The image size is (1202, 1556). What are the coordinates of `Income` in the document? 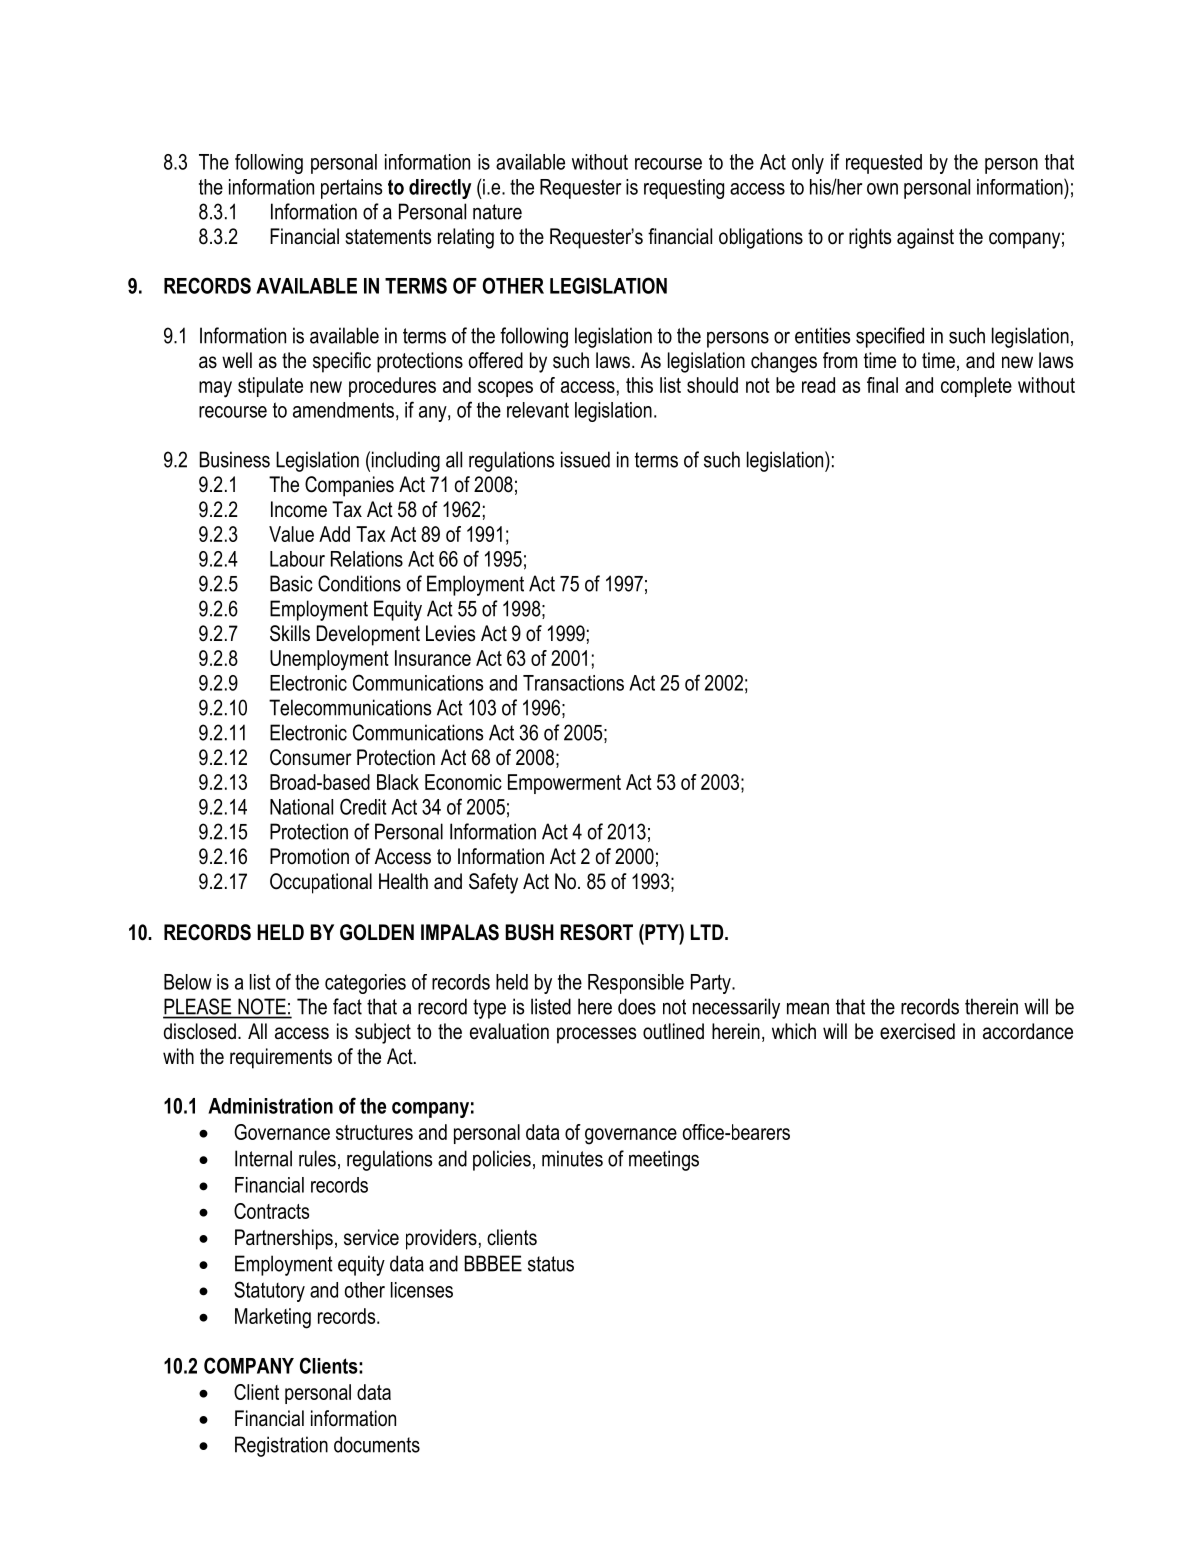 It's located at (299, 509).
